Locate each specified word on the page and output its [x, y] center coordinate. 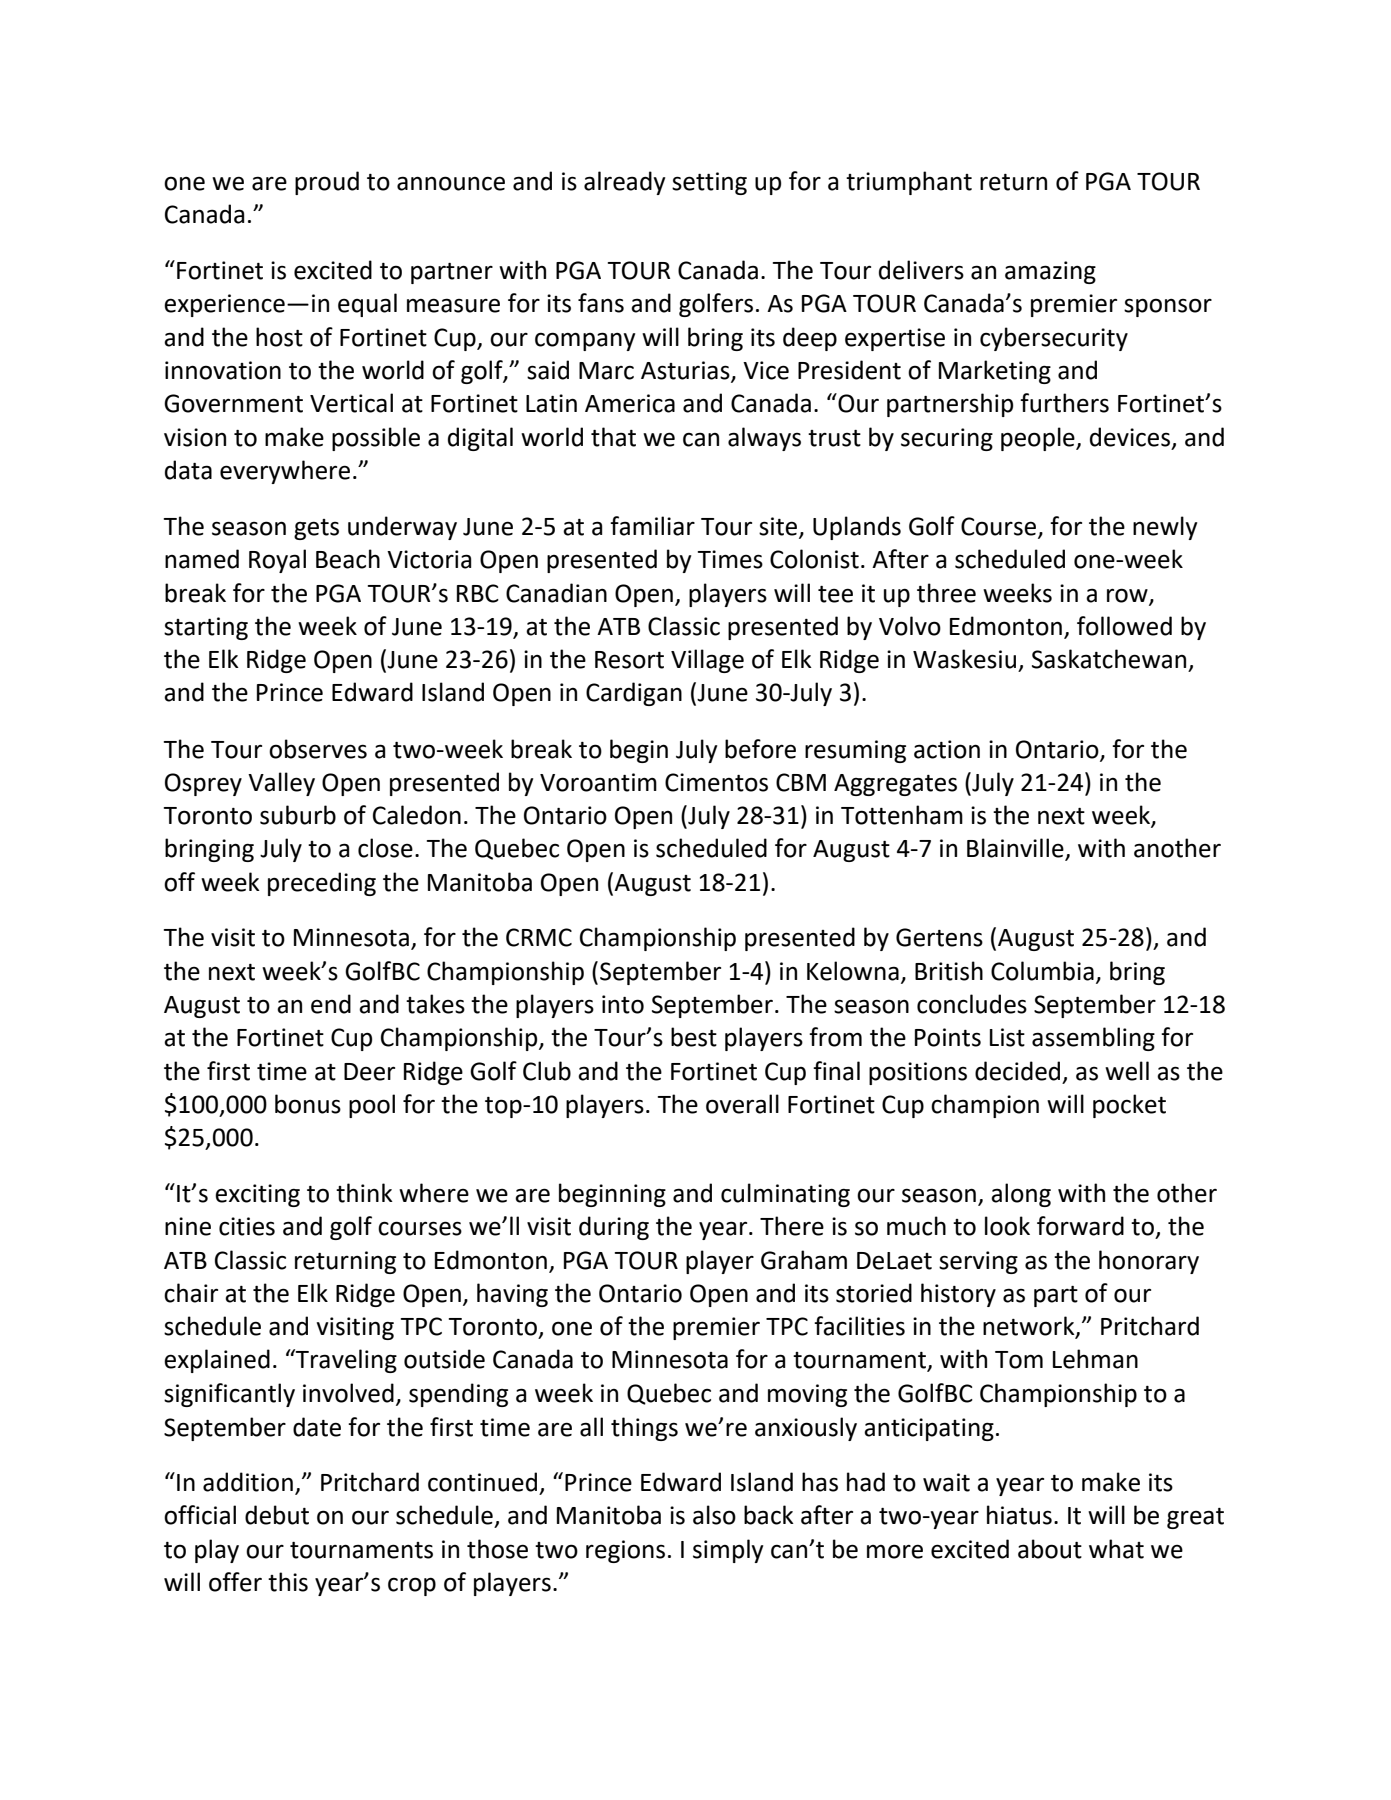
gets [316, 529]
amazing [1050, 272]
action [947, 749]
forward [1080, 1226]
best [694, 1037]
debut [277, 1515]
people [1039, 439]
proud [327, 183]
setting [709, 183]
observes [318, 749]
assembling [1093, 1039]
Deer [369, 1072]
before [760, 749]
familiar [652, 526]
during [614, 1228]
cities [247, 1226]
